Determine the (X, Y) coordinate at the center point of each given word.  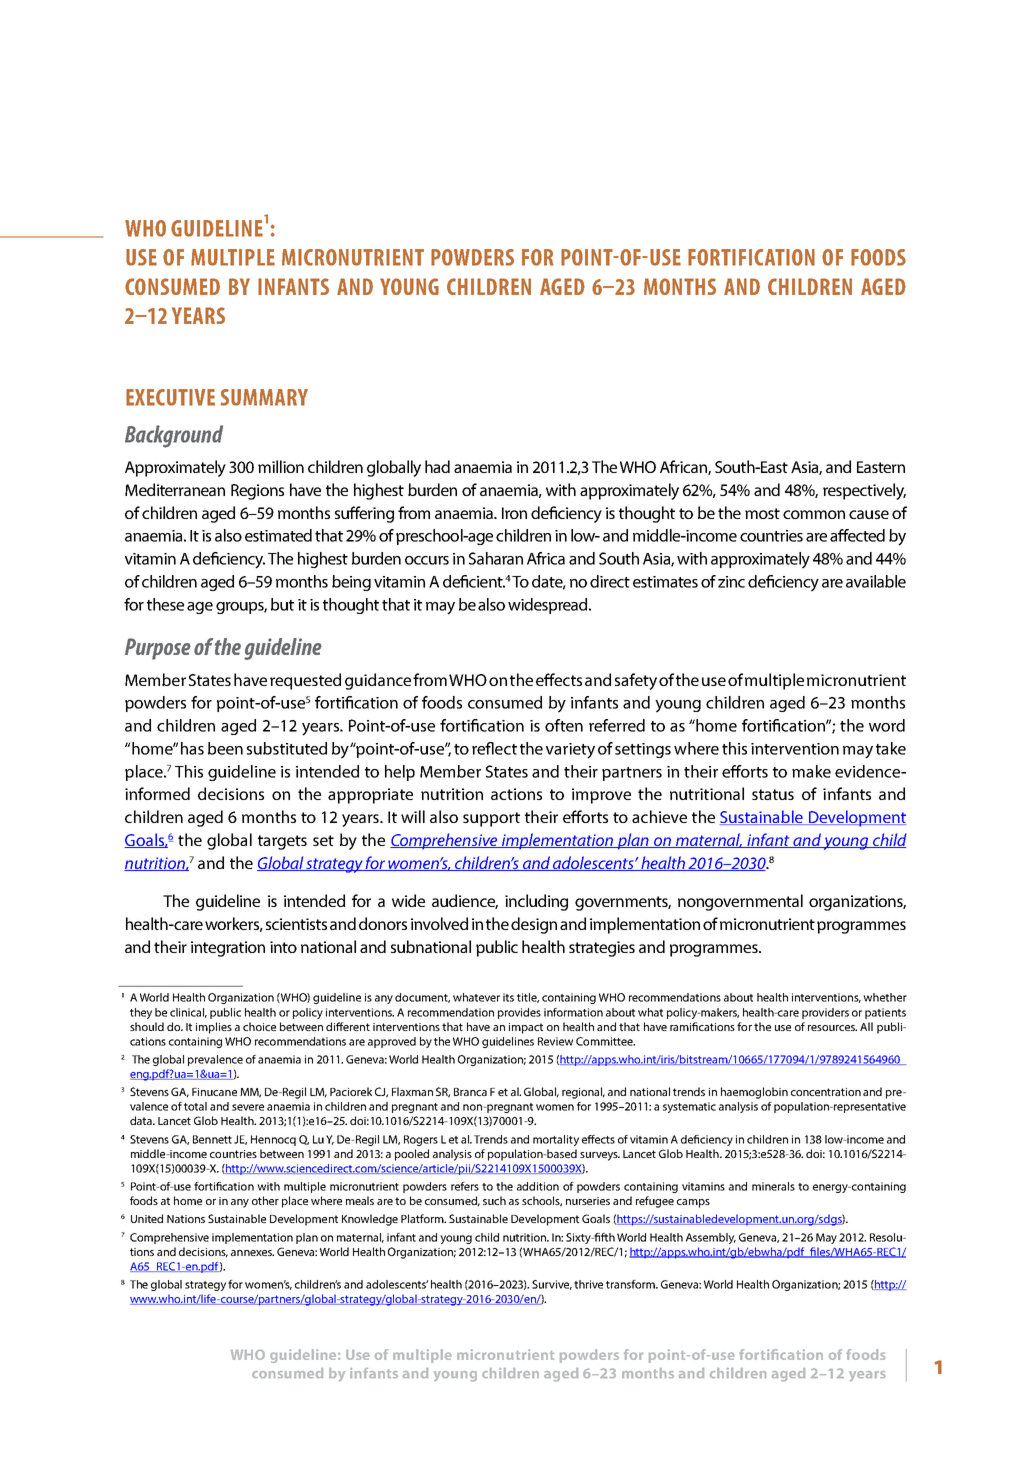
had (437, 466)
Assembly (711, 1238)
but (282, 604)
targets (282, 842)
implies (214, 1028)
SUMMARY (264, 397)
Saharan (496, 558)
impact (526, 1028)
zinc (731, 582)
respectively (864, 491)
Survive (552, 1285)
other (265, 1200)
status (773, 794)
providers (825, 1013)
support (491, 819)
